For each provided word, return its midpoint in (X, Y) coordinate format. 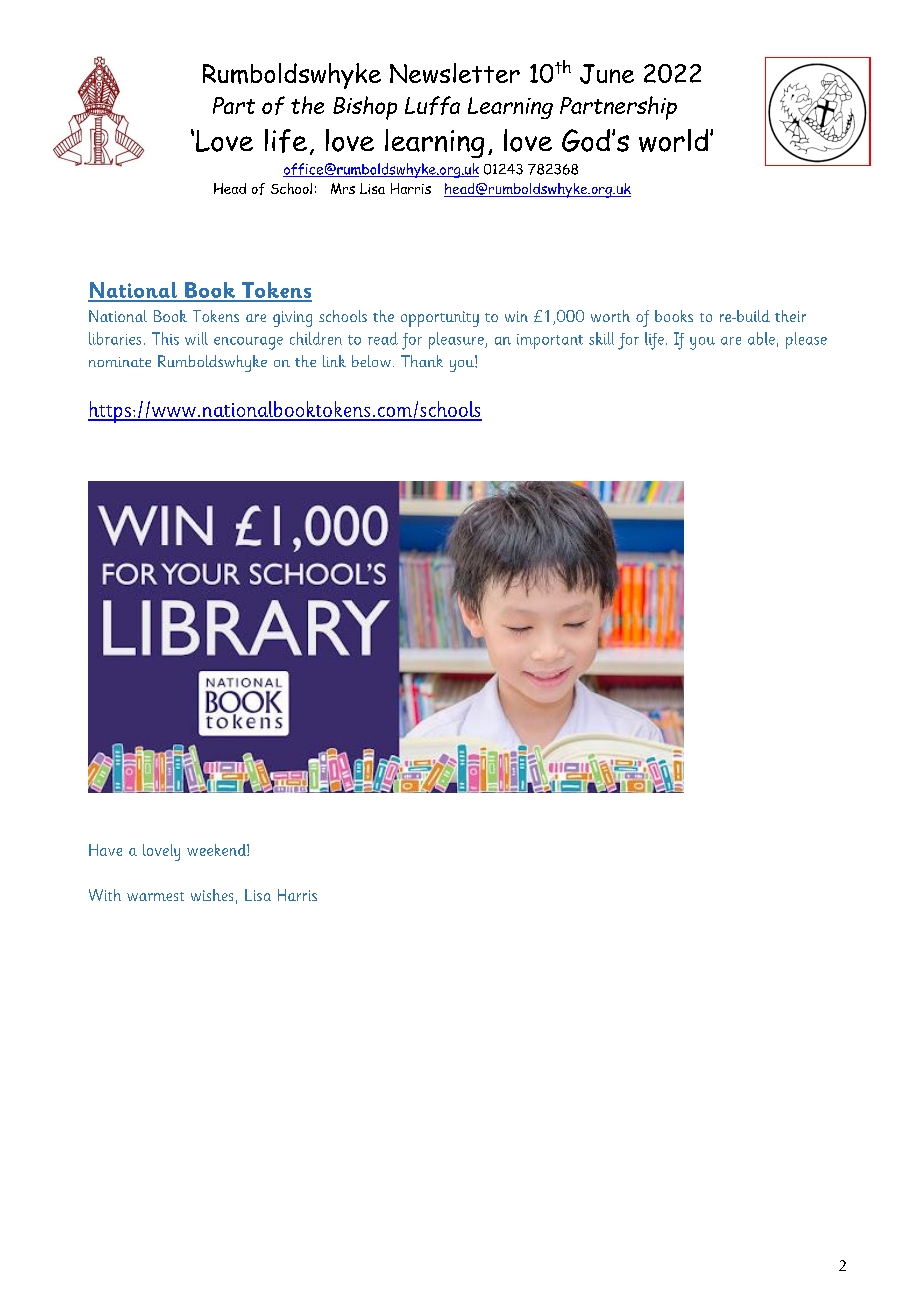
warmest (155, 896)
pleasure (457, 340)
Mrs (343, 188)
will (196, 338)
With (105, 895)
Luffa (432, 105)
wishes (212, 895)
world (675, 140)
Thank (422, 361)
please (806, 340)
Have (105, 850)
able (761, 338)
